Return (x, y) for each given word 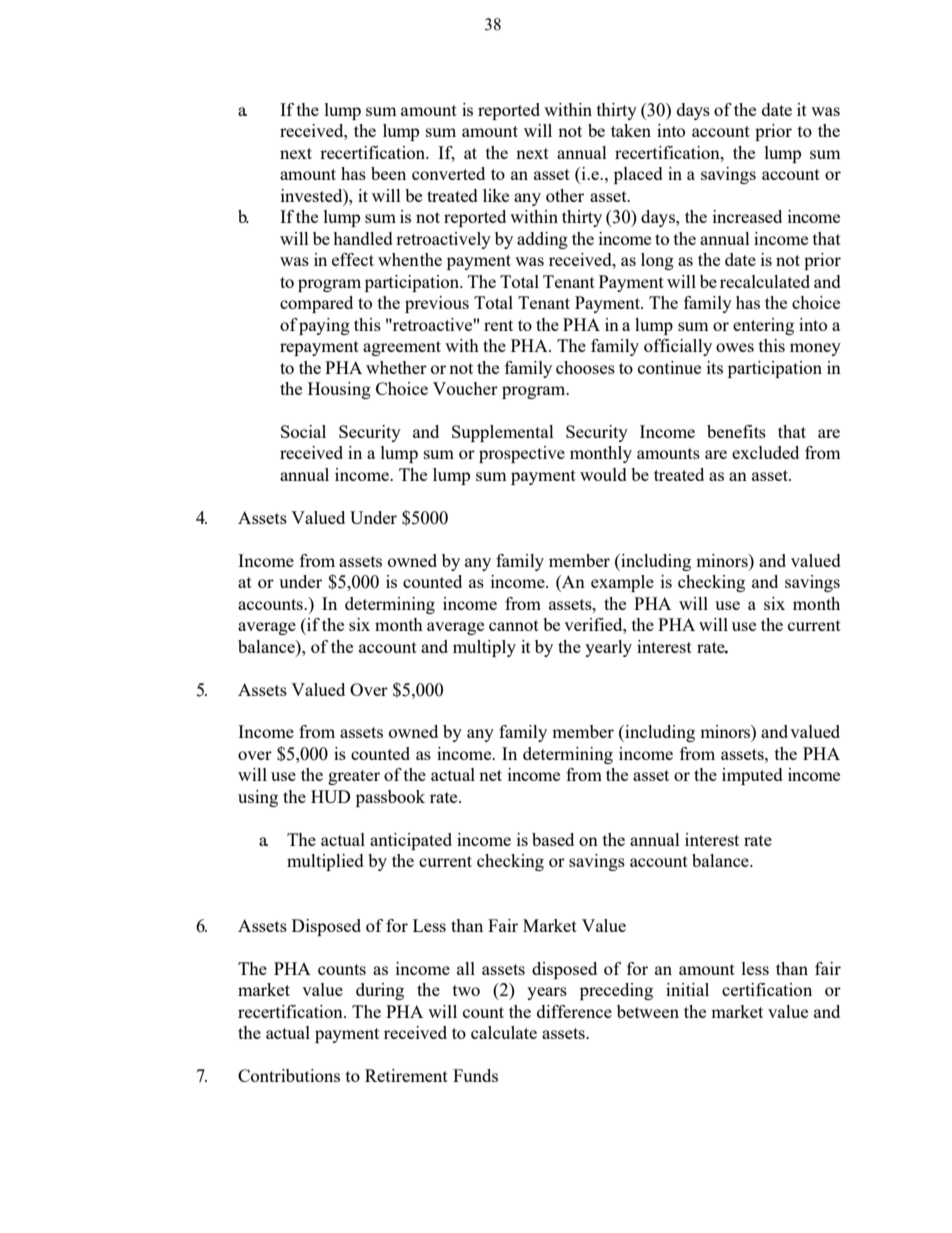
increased (747, 216)
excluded (765, 452)
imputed (752, 776)
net (490, 775)
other (565, 195)
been (388, 173)
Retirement (406, 1075)
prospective (522, 454)
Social (303, 431)
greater (354, 777)
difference (574, 1011)
